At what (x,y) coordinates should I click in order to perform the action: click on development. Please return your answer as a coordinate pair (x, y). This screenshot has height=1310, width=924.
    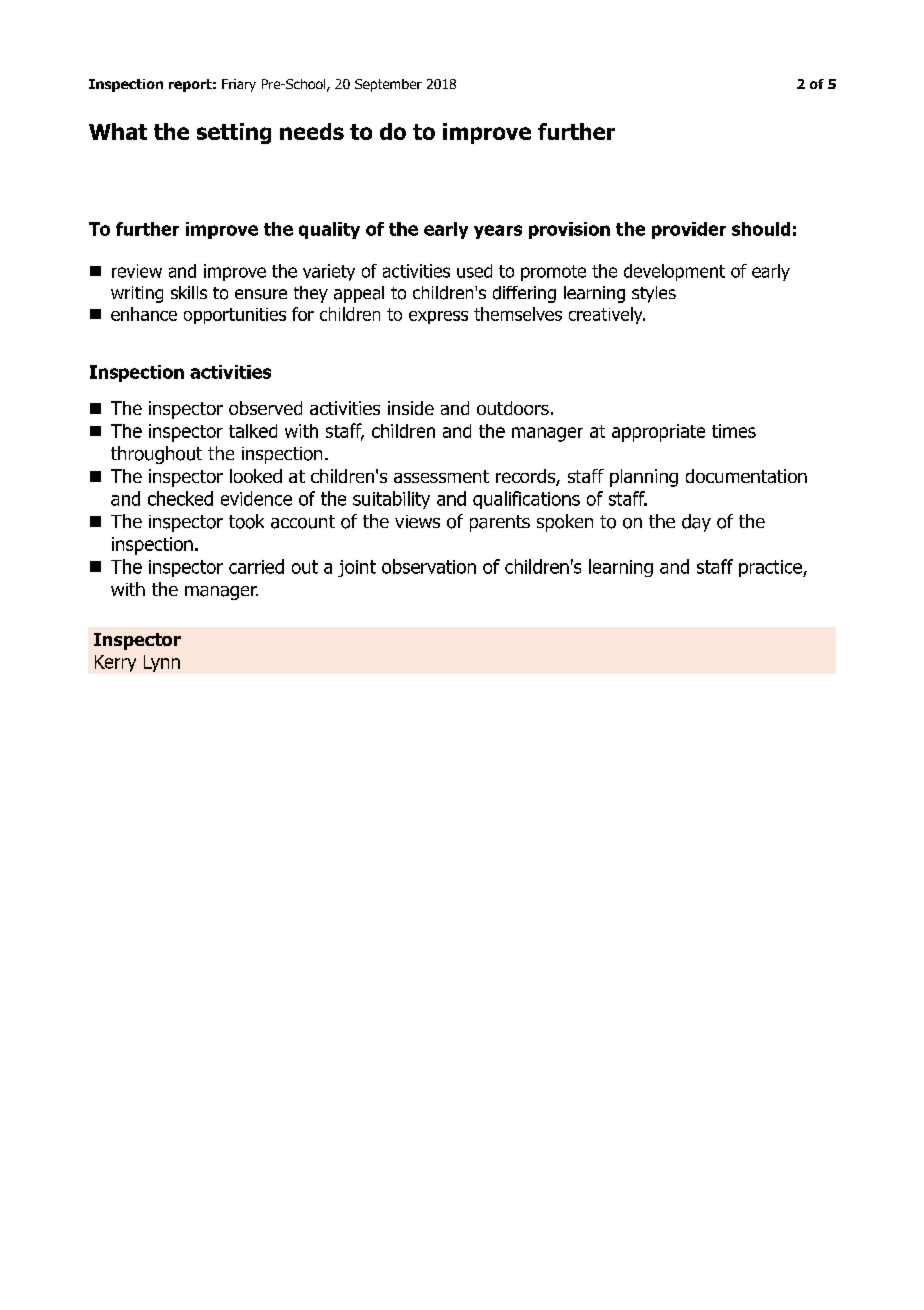
    Looking at the image, I should click on (674, 272).
